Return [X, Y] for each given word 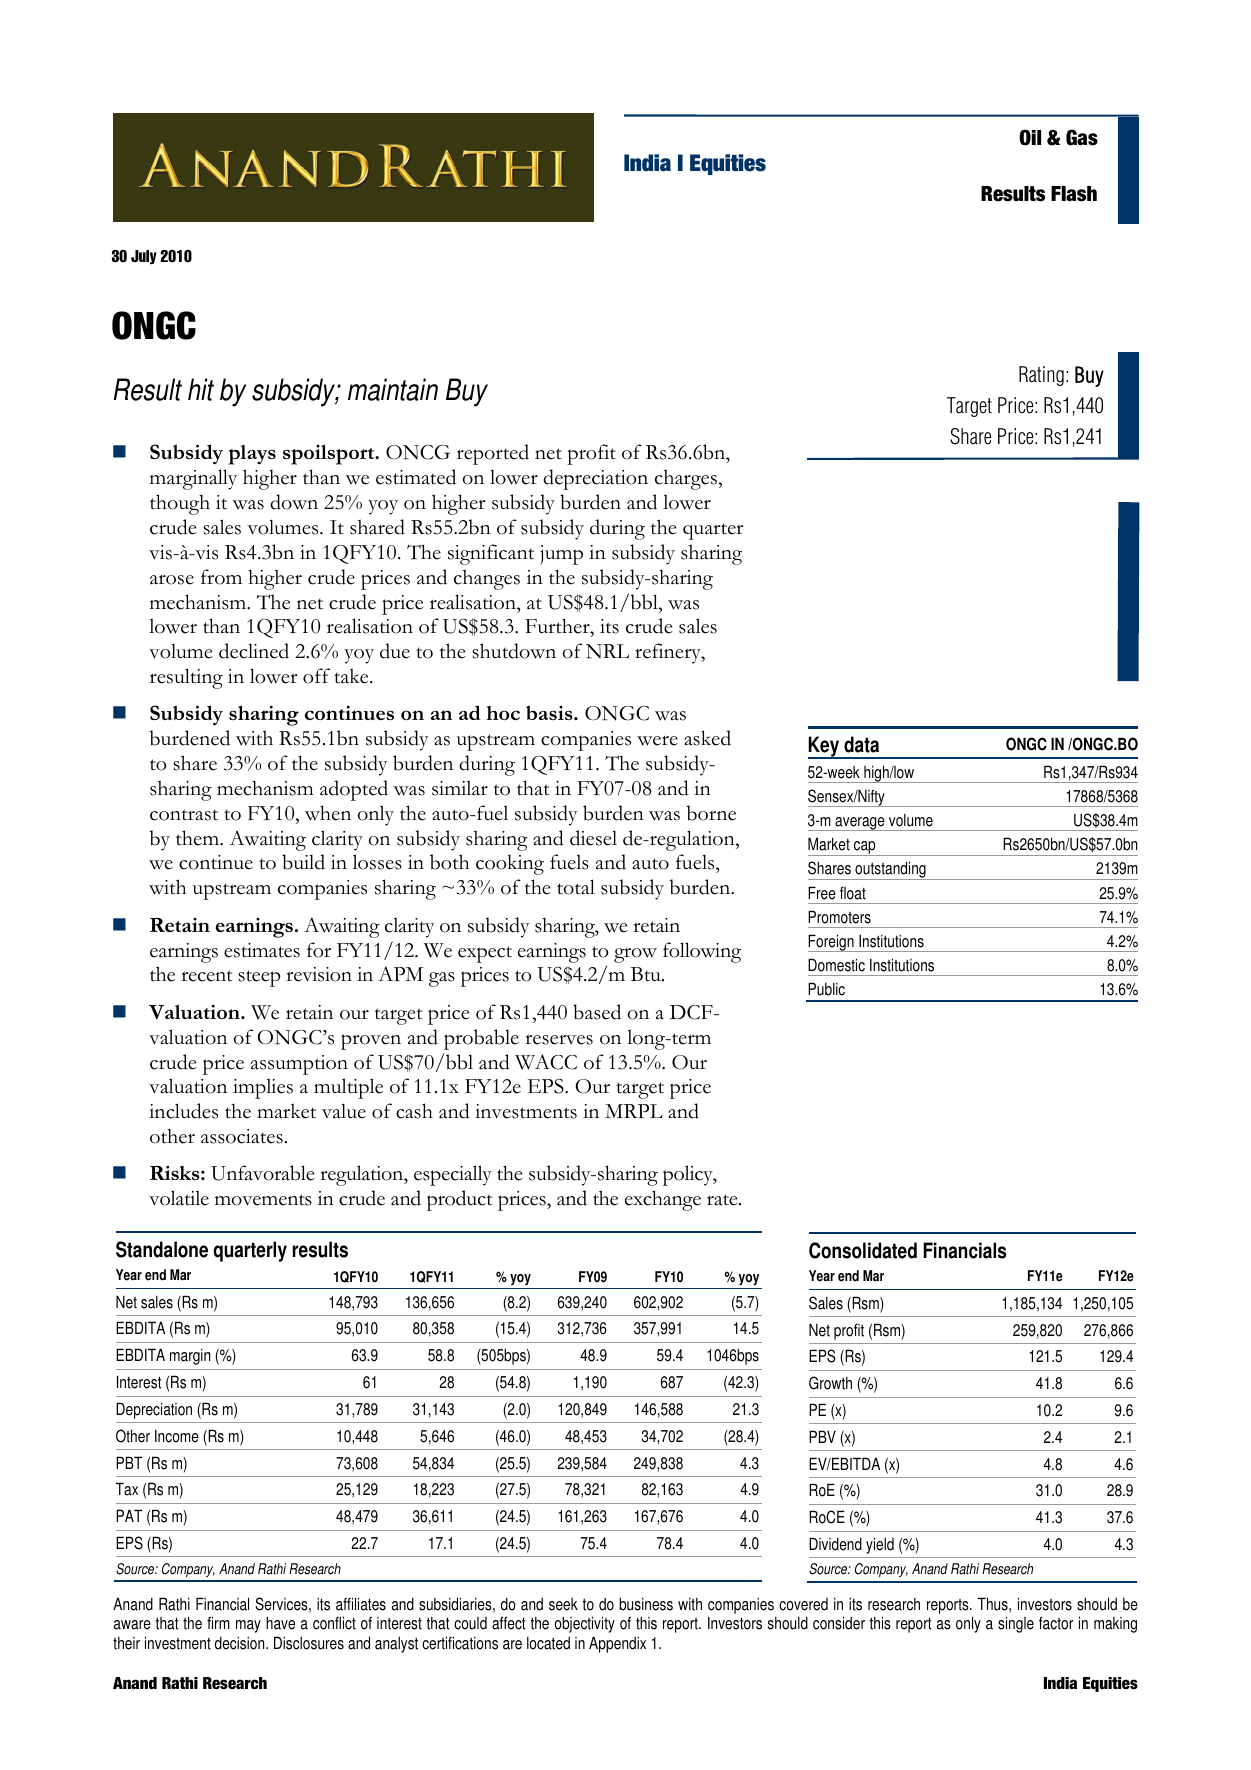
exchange [663, 1200]
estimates [262, 950]
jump [561, 555]
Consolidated [863, 1250]
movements [263, 1200]
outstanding [890, 870]
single [1016, 1624]
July [144, 257]
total [576, 887]
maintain [393, 389]
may [248, 1626]
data [861, 744]
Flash [1074, 194]
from [221, 577]
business [646, 1604]
